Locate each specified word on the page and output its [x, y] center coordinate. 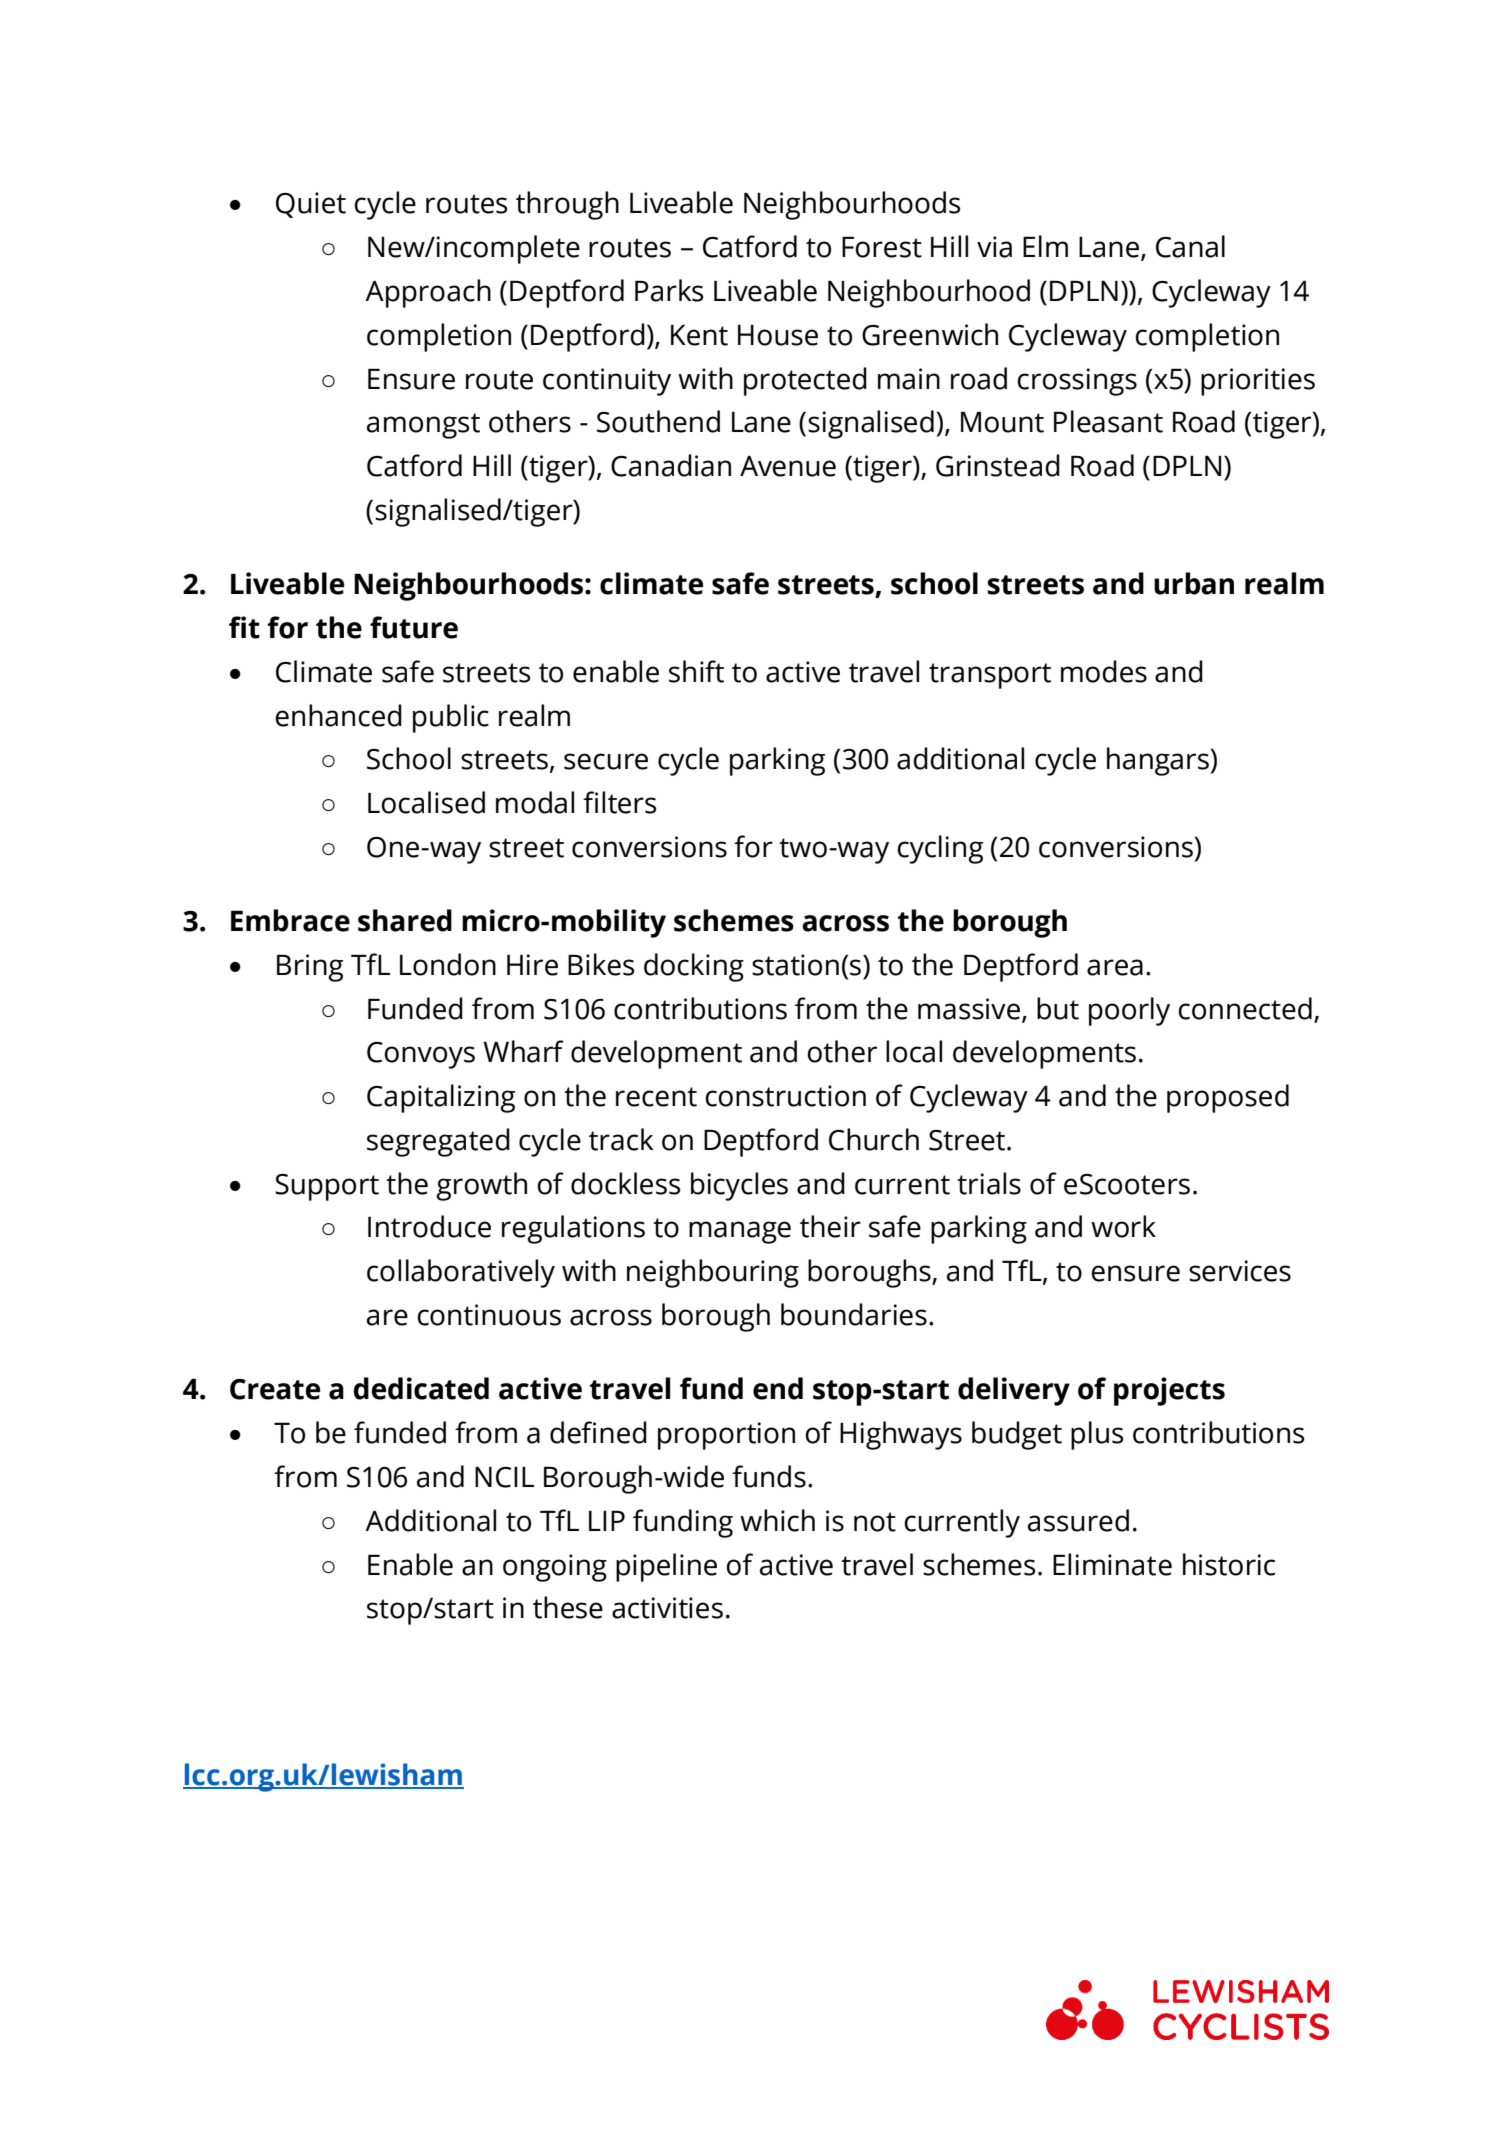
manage [740, 1232]
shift [696, 671]
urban [1194, 583]
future [414, 627]
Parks [669, 290]
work [1123, 1226]
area [1115, 967]
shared [405, 920]
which [777, 1520]
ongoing [555, 1568]
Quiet [311, 205]
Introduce [429, 1226]
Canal [1190, 246]
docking [694, 967]
